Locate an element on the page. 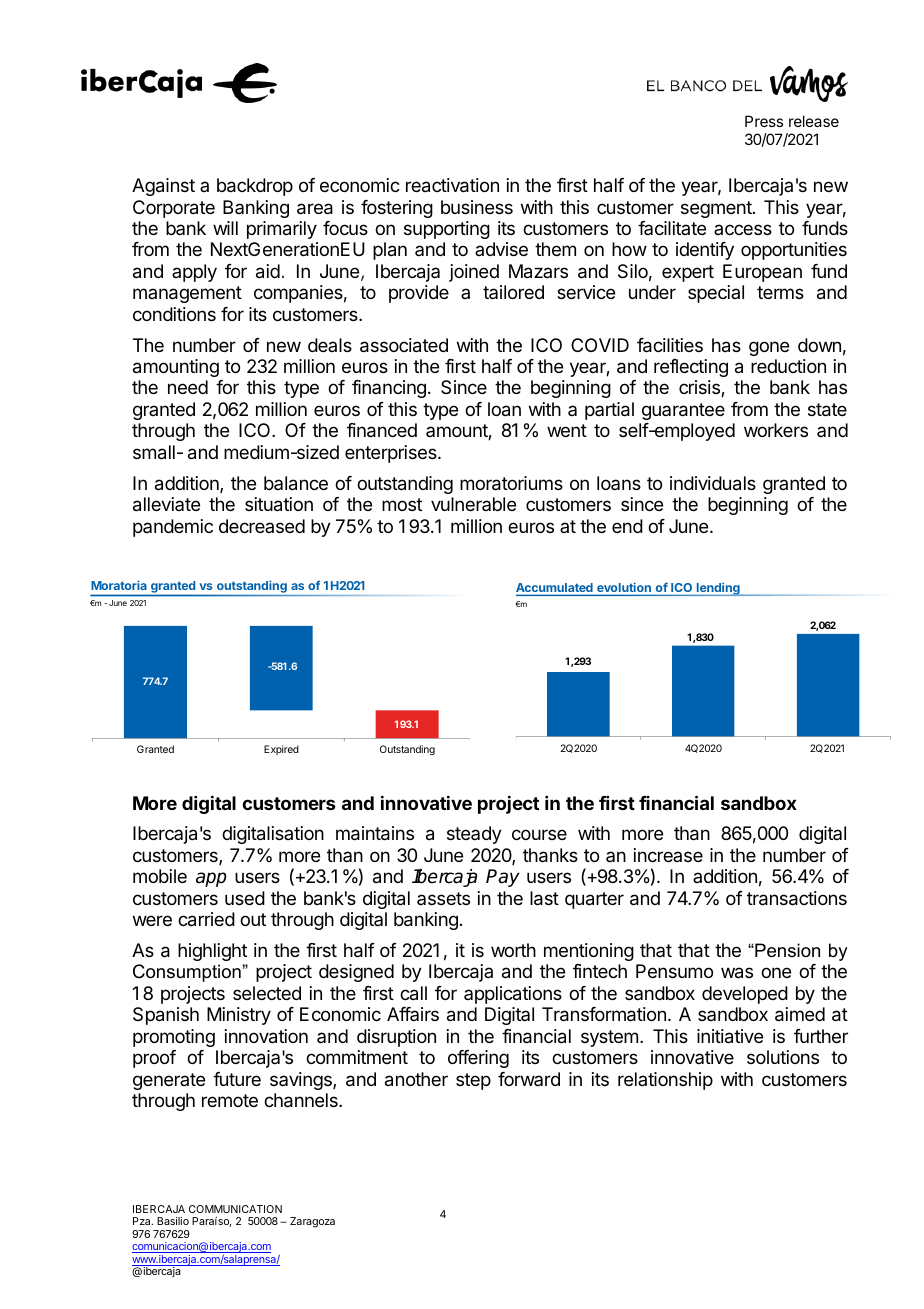 The height and width of the page is (1309, 924). backdrop is located at coordinates (255, 187).
